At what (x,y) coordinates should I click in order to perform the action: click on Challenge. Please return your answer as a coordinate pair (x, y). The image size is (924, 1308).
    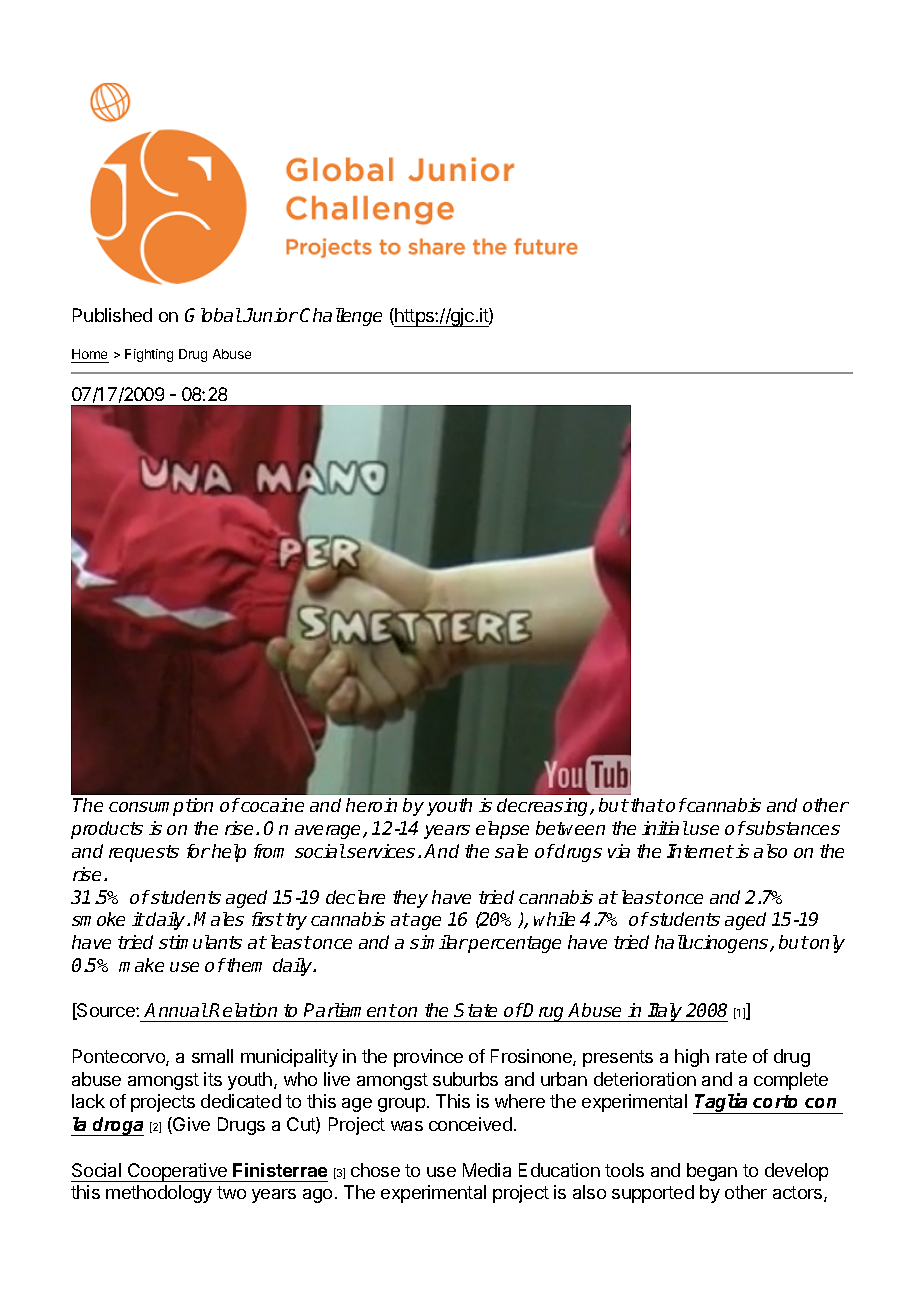
    Looking at the image, I should click on (341, 317).
